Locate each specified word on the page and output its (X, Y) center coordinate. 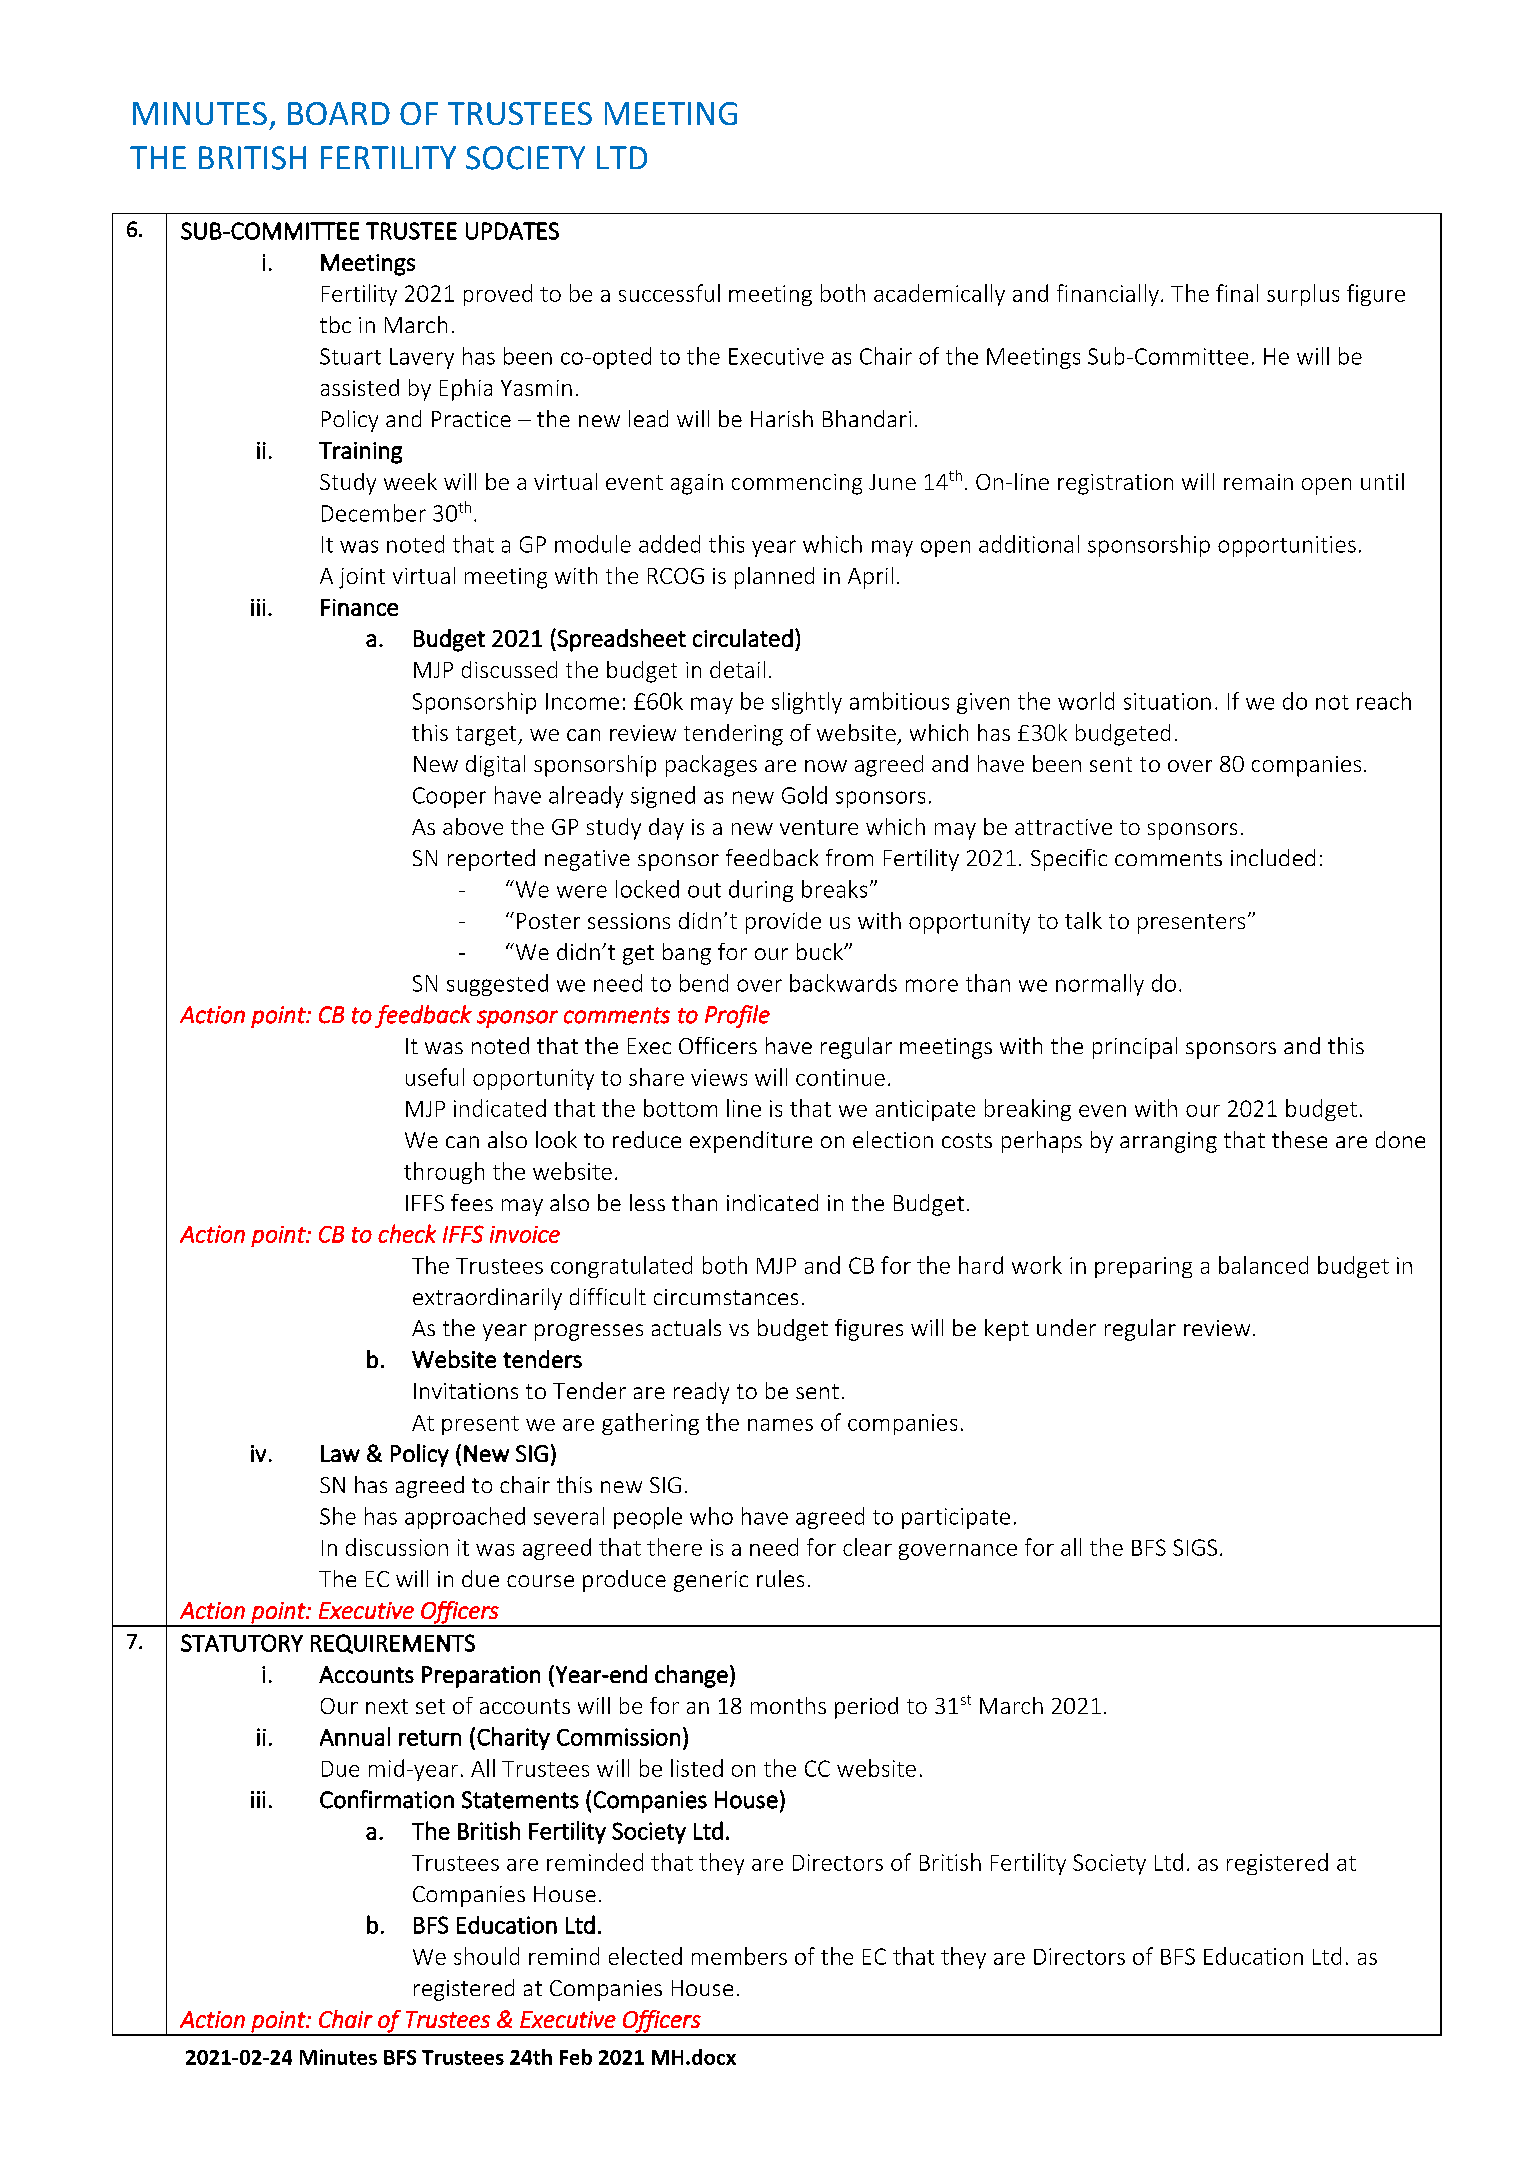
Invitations (466, 1391)
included (1273, 857)
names (780, 1425)
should (486, 1956)
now (826, 766)
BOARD (339, 113)
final (1237, 293)
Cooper (449, 797)
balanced (1263, 1265)
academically (939, 295)
